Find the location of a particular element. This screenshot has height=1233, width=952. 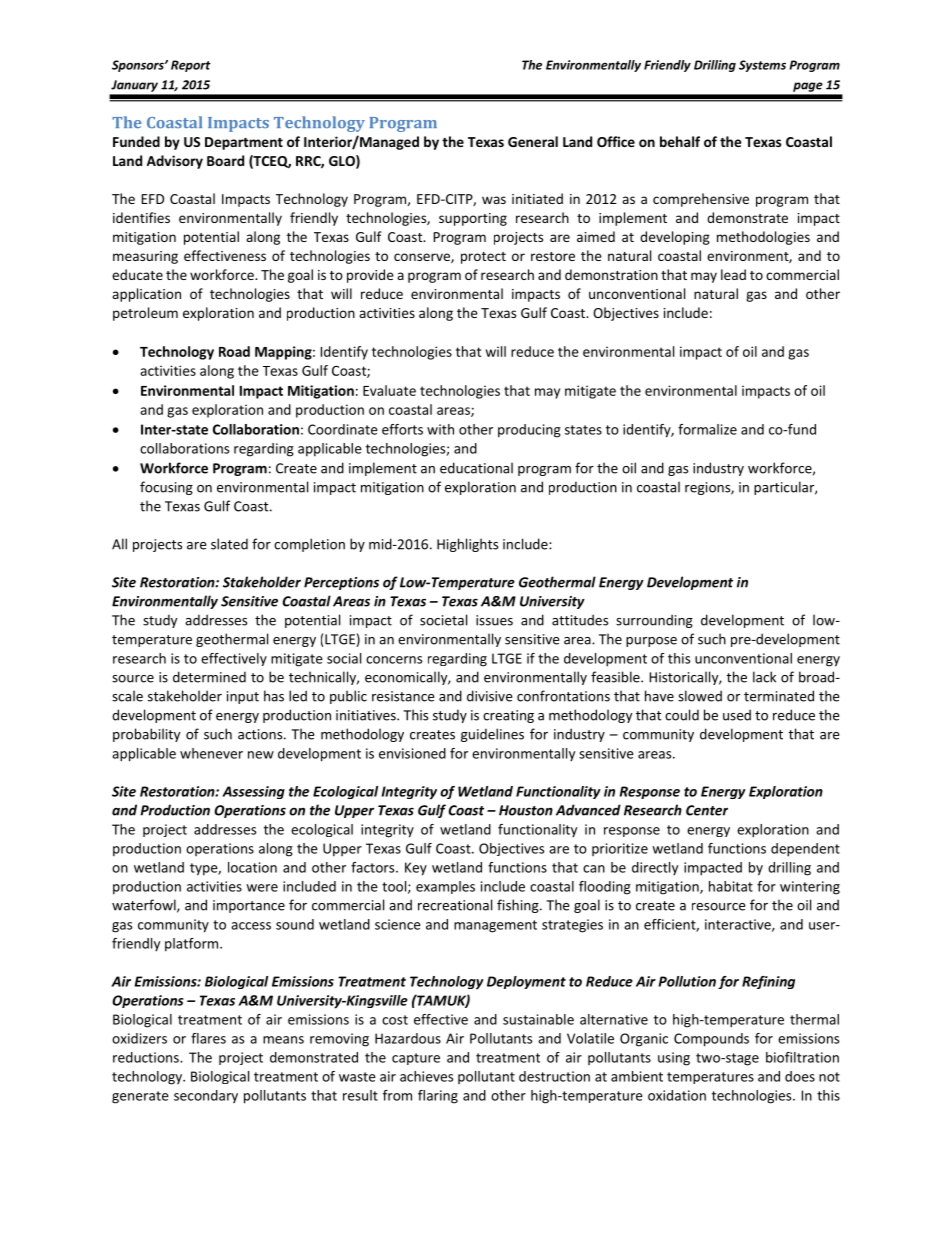

surrounding is located at coordinates (654, 621).
